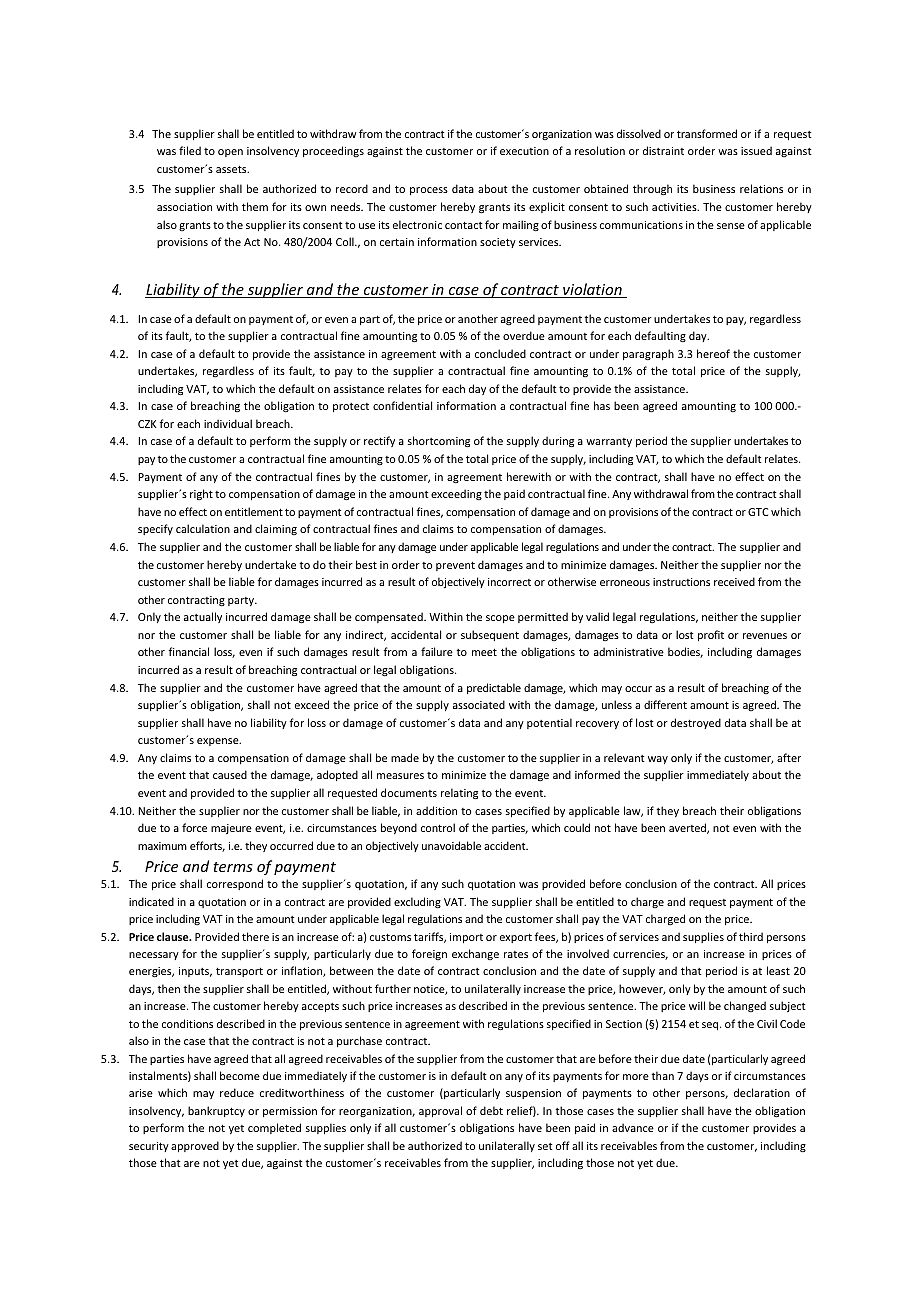 The width and height of the screenshot is (924, 1308). What do you see at coordinates (216, 1111) in the screenshot?
I see `bankruptcy` at bounding box center [216, 1111].
